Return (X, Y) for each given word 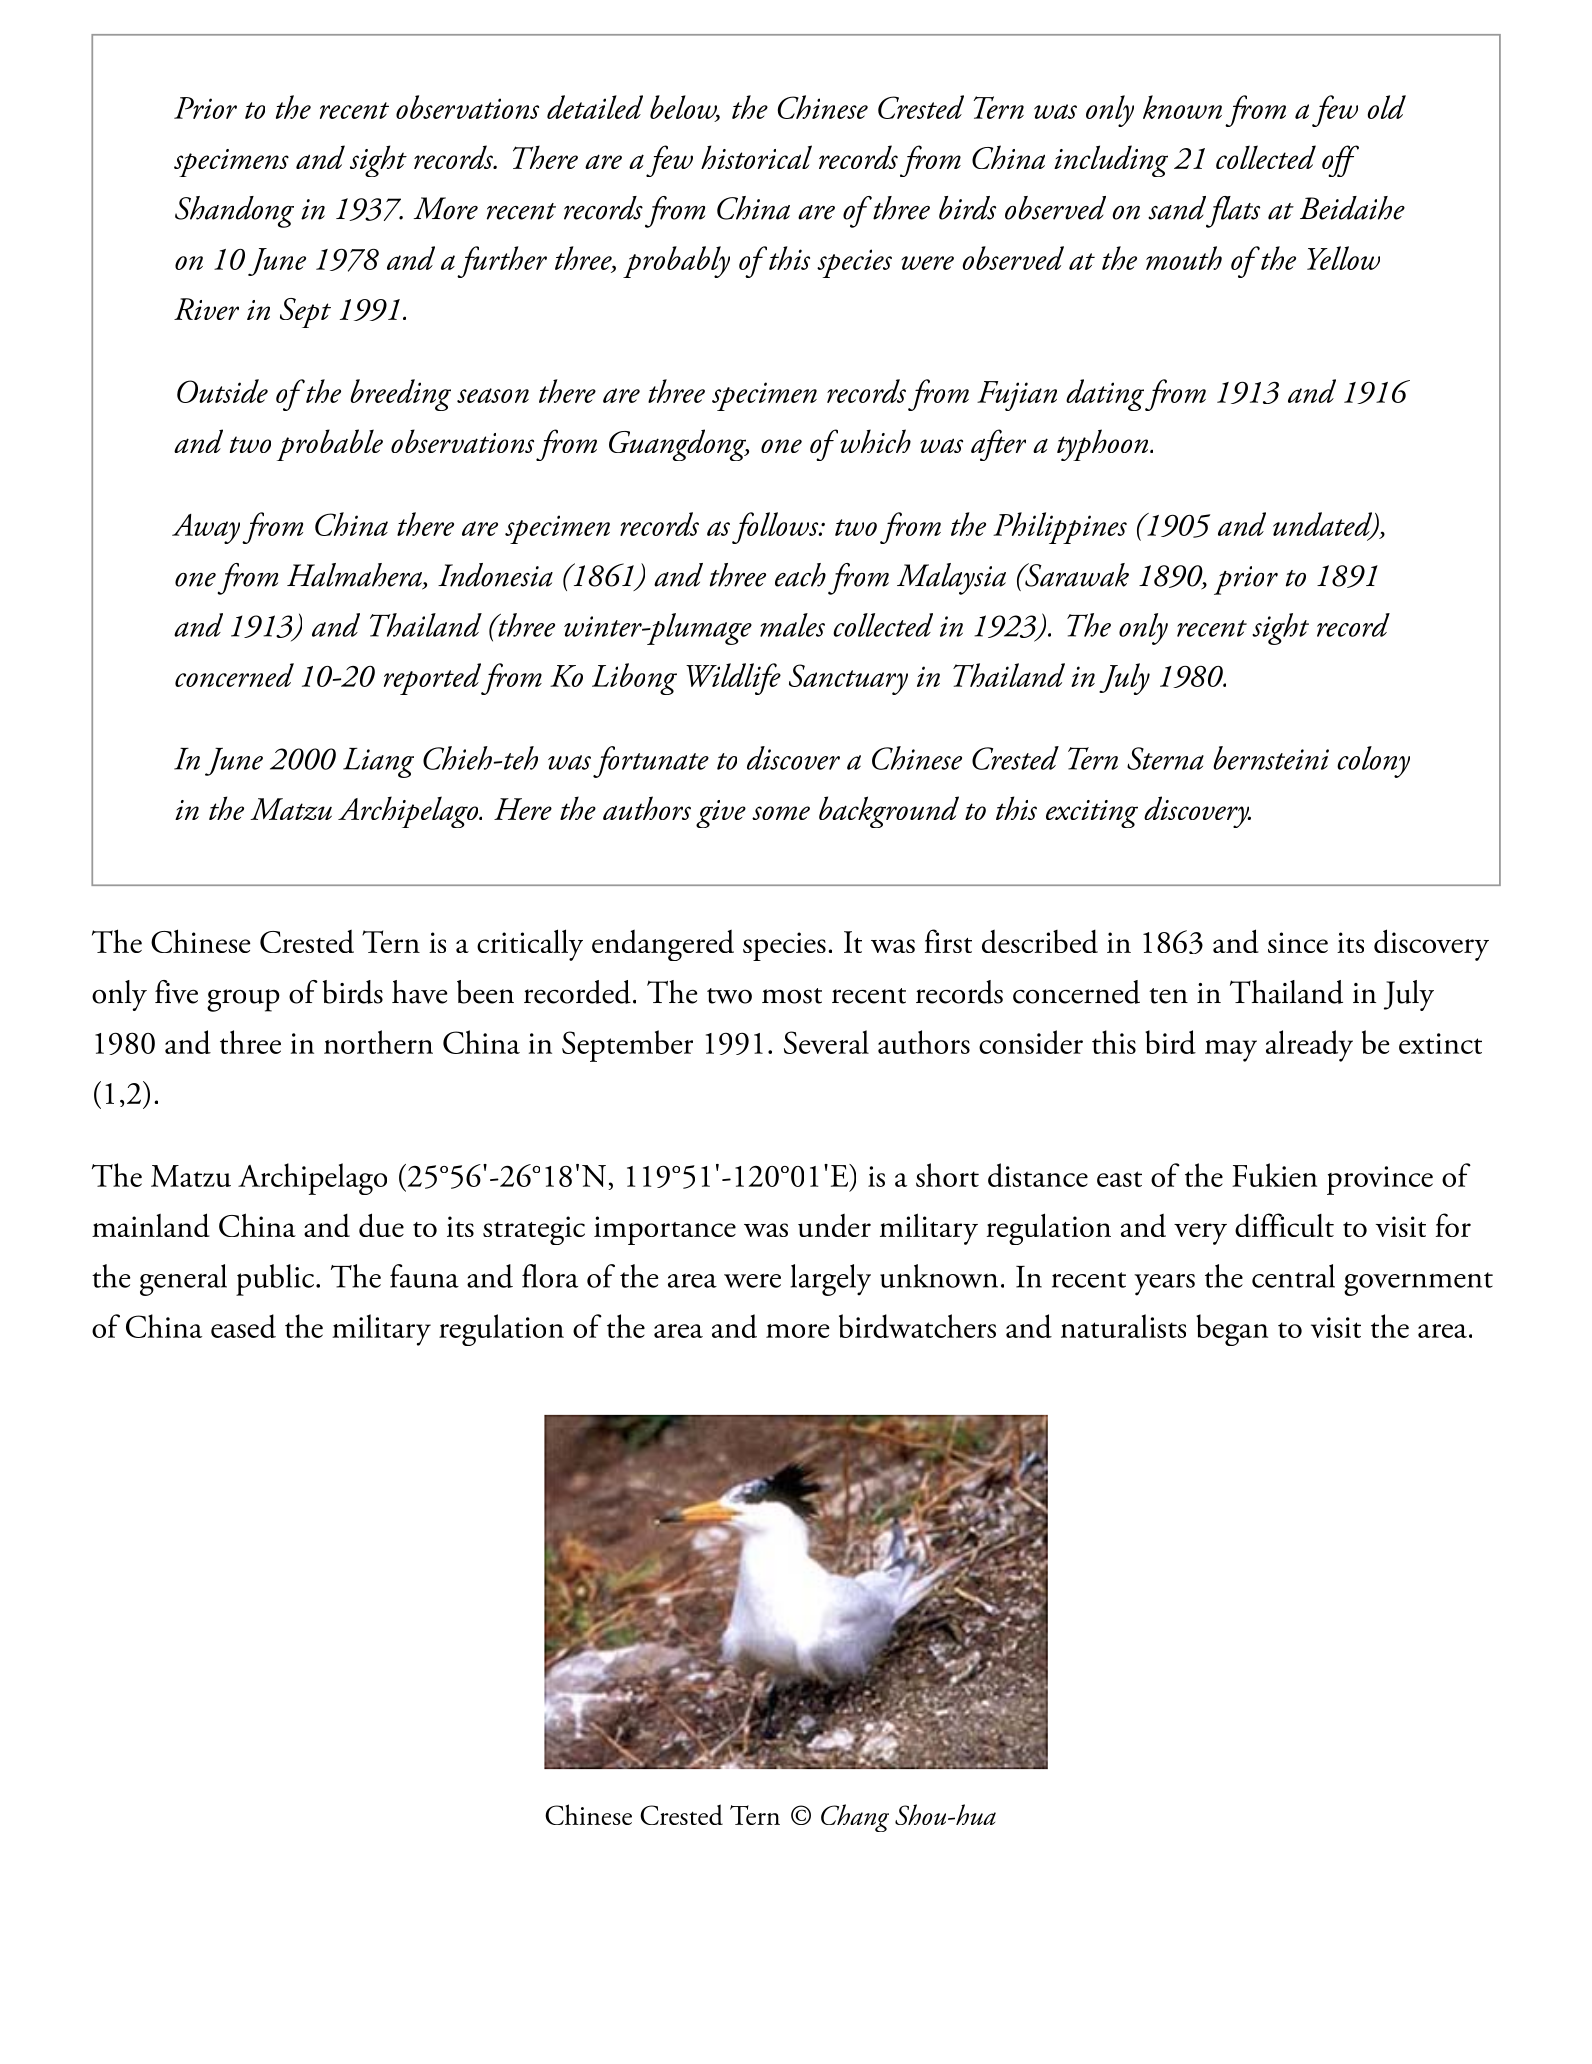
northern (378, 1042)
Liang (378, 762)
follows (776, 528)
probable (330, 445)
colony (1373, 762)
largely (830, 1280)
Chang (855, 1818)
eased (243, 1326)
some (781, 813)
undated (1324, 525)
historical (756, 157)
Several (826, 1042)
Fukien (1274, 1175)
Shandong (234, 212)
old (1387, 107)
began (1232, 1330)
